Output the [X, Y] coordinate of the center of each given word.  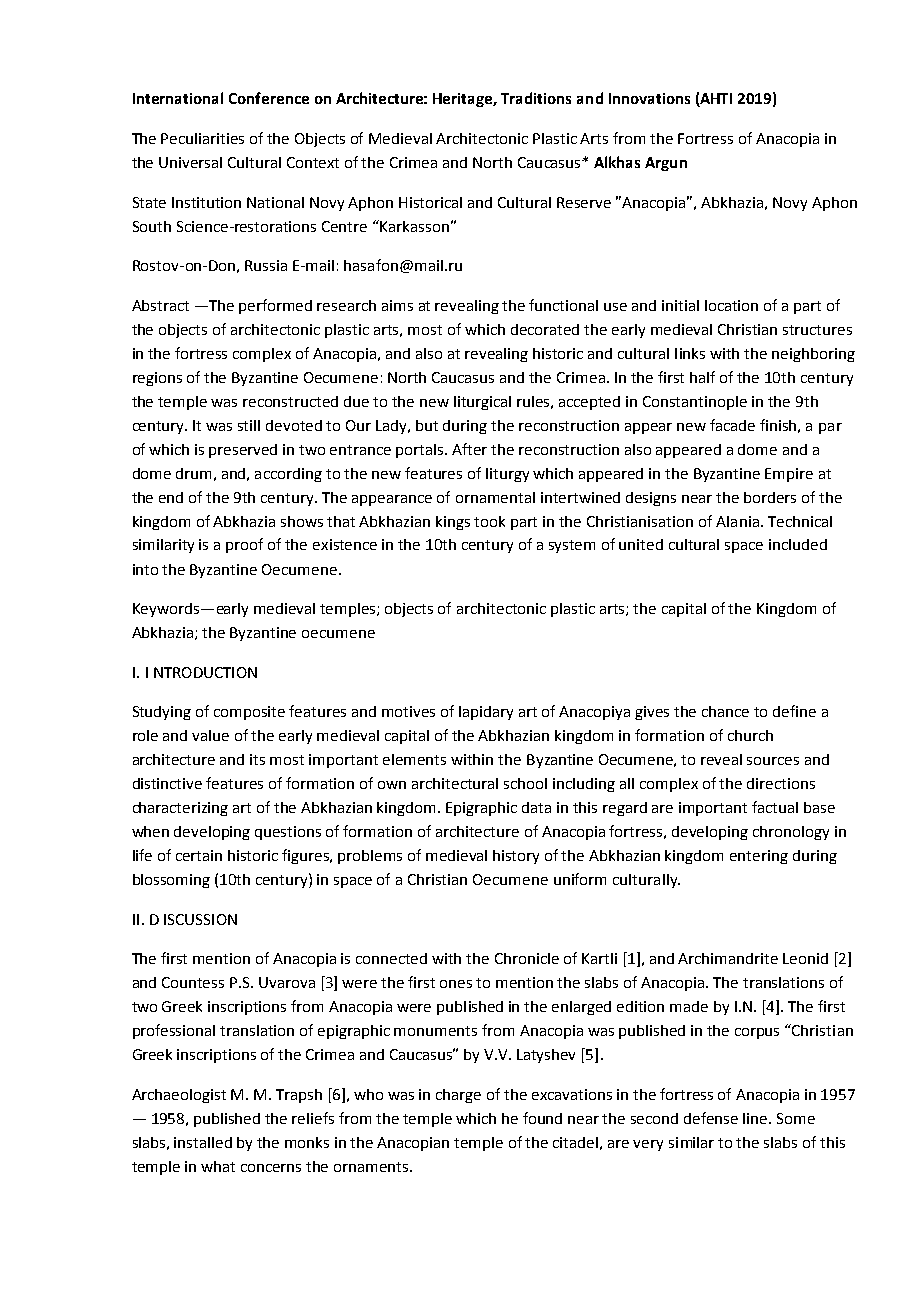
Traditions [536, 98]
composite [249, 713]
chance [725, 711]
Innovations [649, 98]
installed [203, 1142]
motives [408, 711]
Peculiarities [202, 138]
